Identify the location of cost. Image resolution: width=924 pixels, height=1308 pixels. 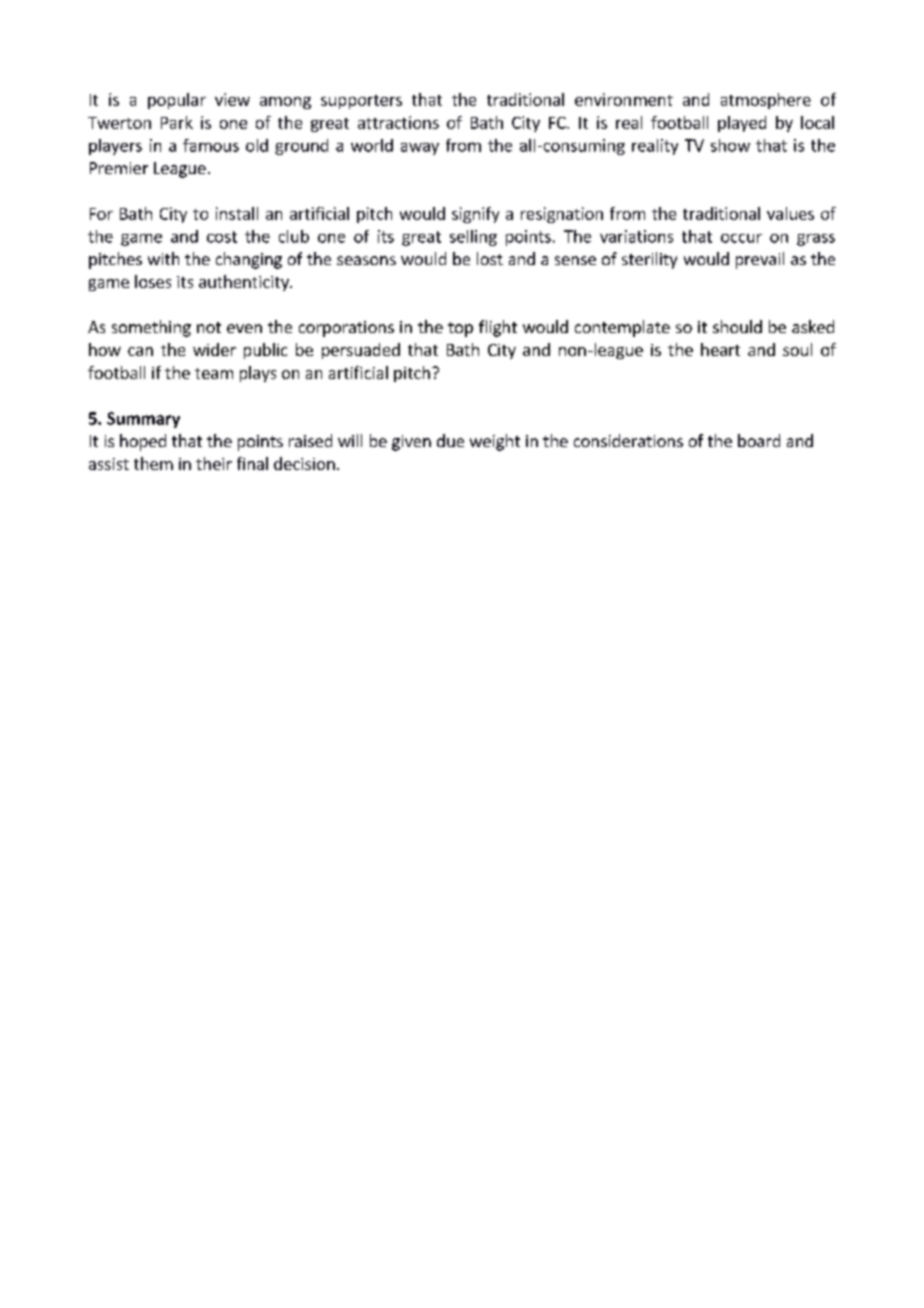
(222, 237).
